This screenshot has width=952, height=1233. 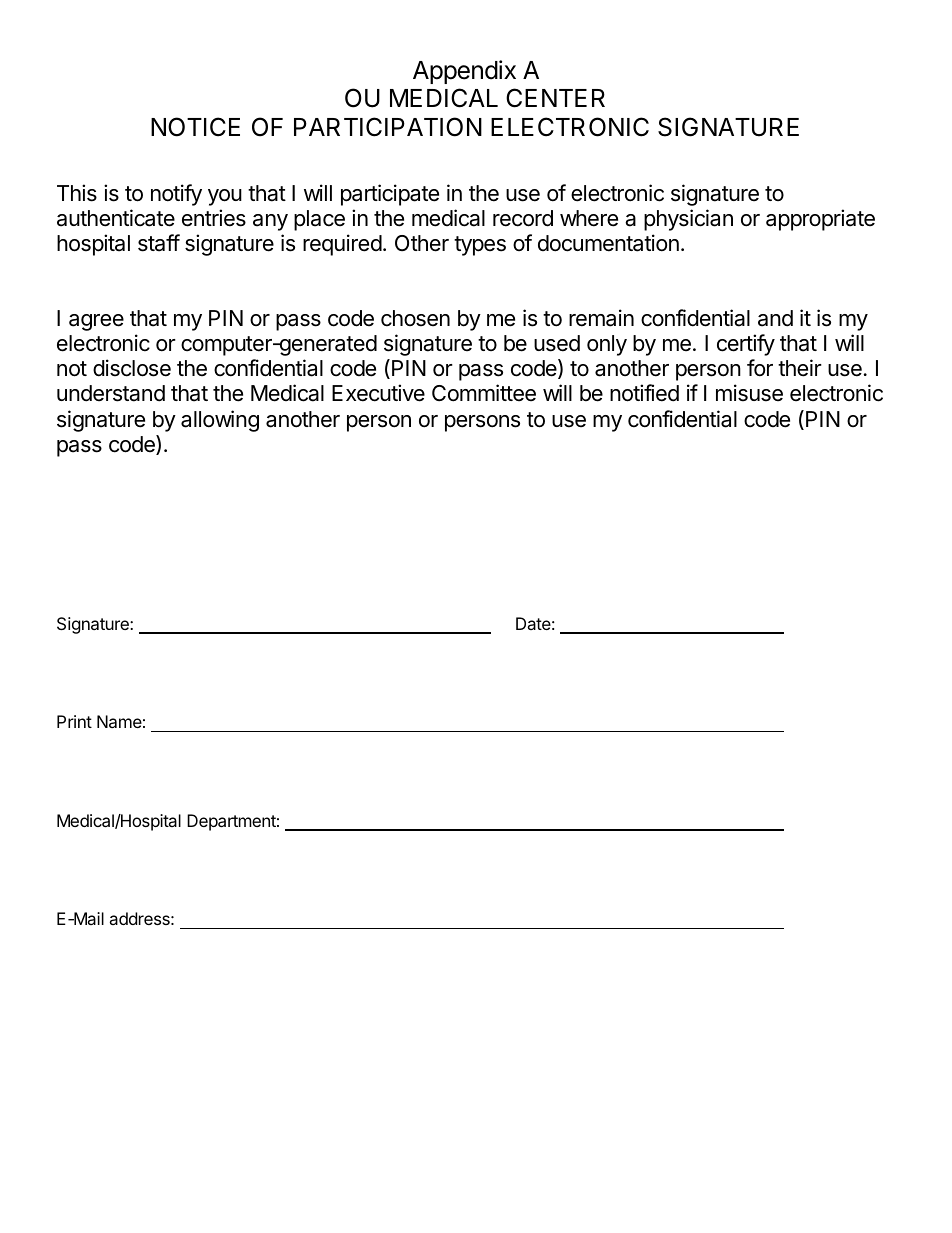 I want to click on misuse, so click(x=749, y=393).
